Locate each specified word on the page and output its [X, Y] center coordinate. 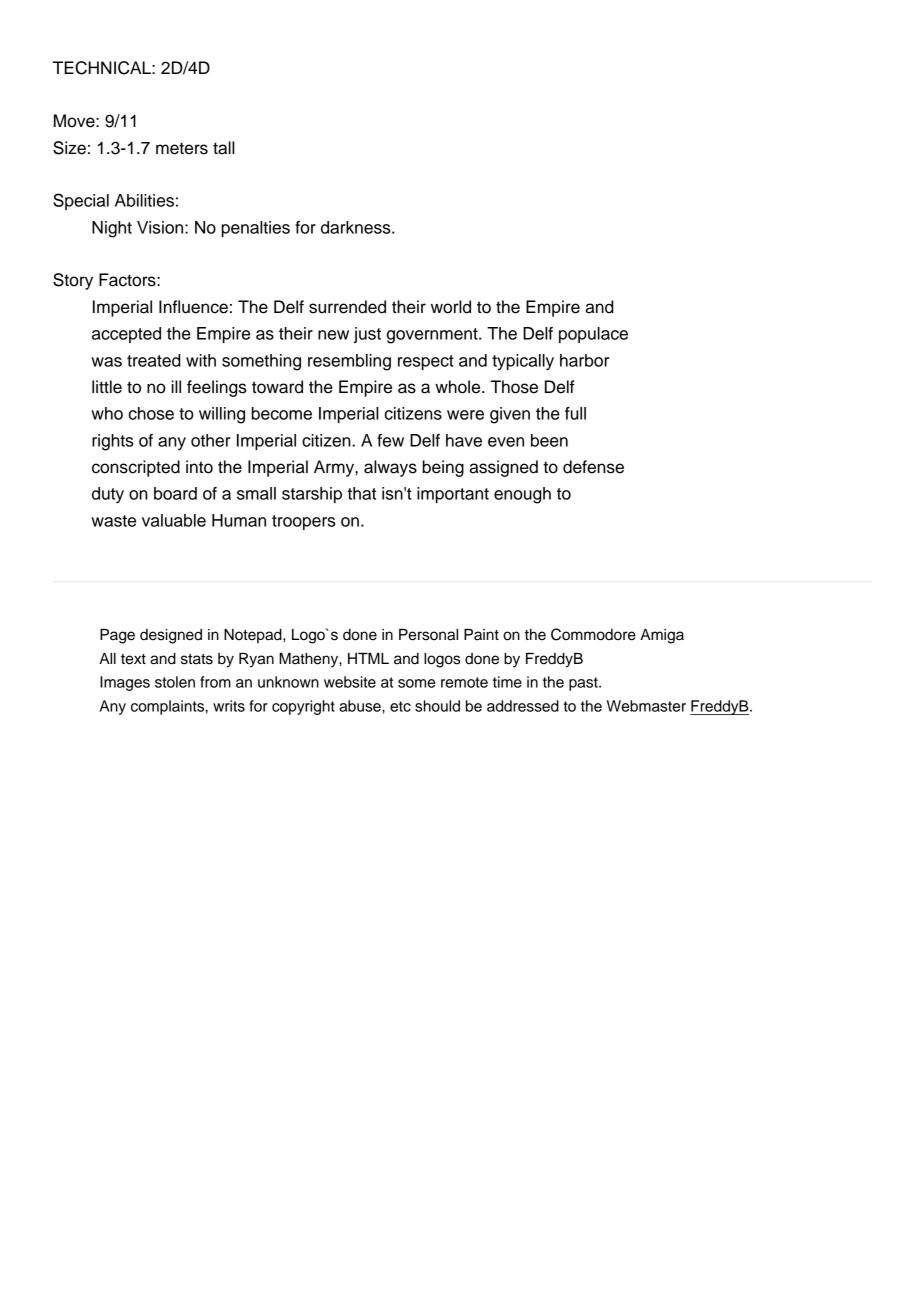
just [367, 335]
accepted [126, 335]
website [350, 682]
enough [522, 495]
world [451, 307]
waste [113, 521]
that [361, 493]
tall [224, 148]
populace [593, 335]
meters [182, 148]
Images [125, 683]
